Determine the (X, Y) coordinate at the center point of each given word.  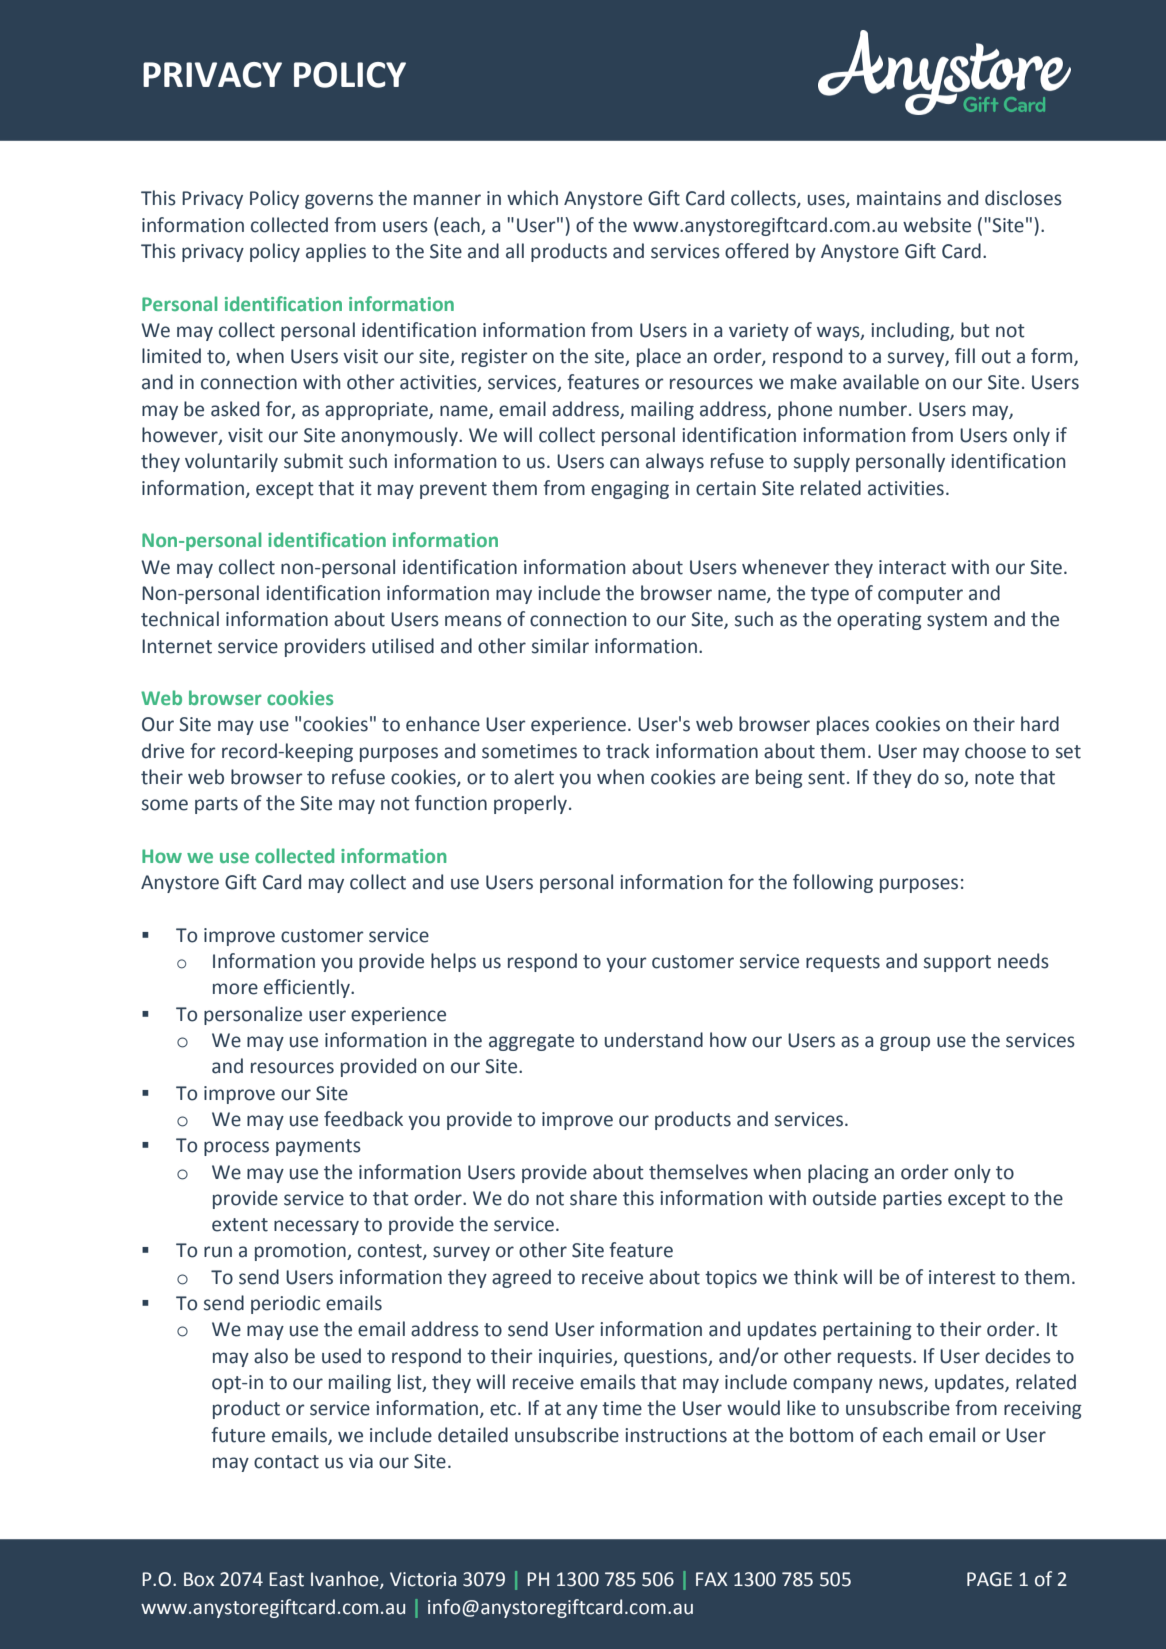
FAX (712, 1579)
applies (336, 252)
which (532, 198)
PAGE (989, 1579)
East (286, 1579)
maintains (899, 198)
